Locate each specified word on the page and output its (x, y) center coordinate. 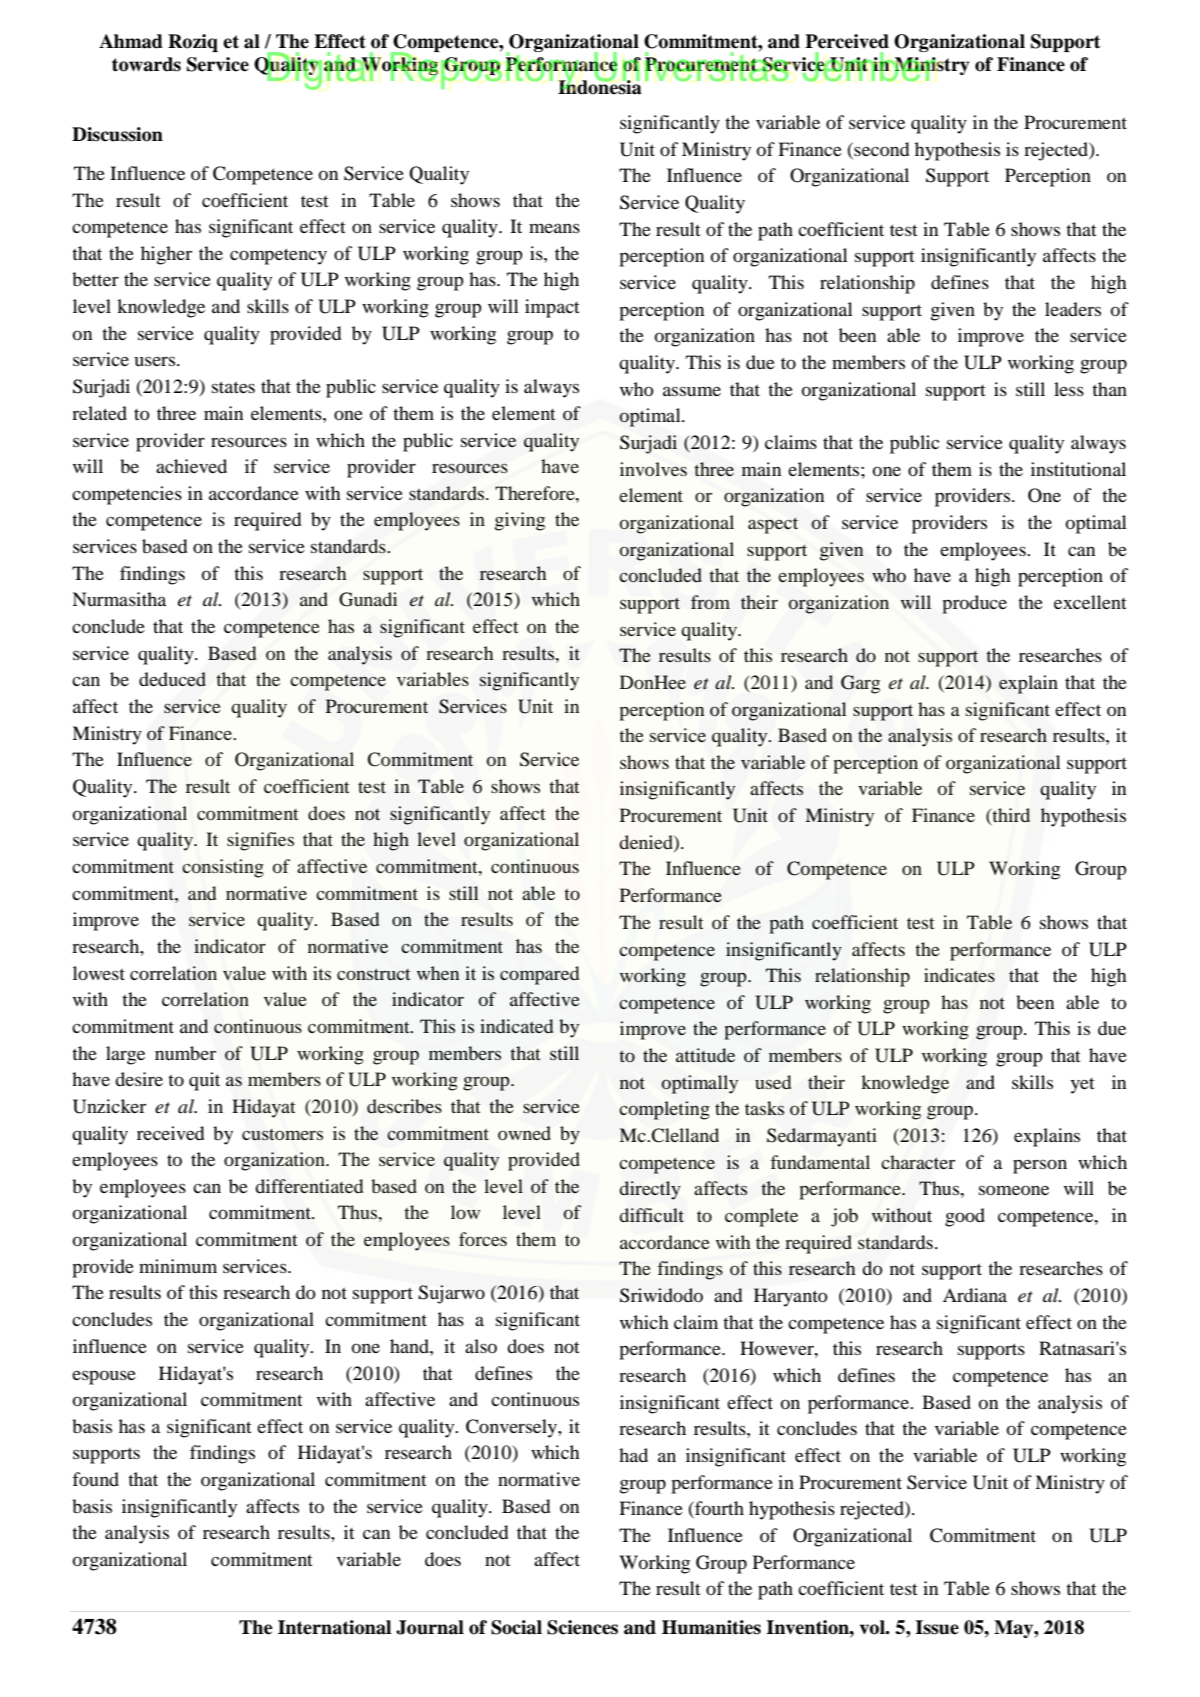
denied (647, 842)
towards (146, 64)
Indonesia (600, 86)
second (880, 149)
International (334, 1627)
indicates (959, 975)
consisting (223, 868)
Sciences (582, 1627)
